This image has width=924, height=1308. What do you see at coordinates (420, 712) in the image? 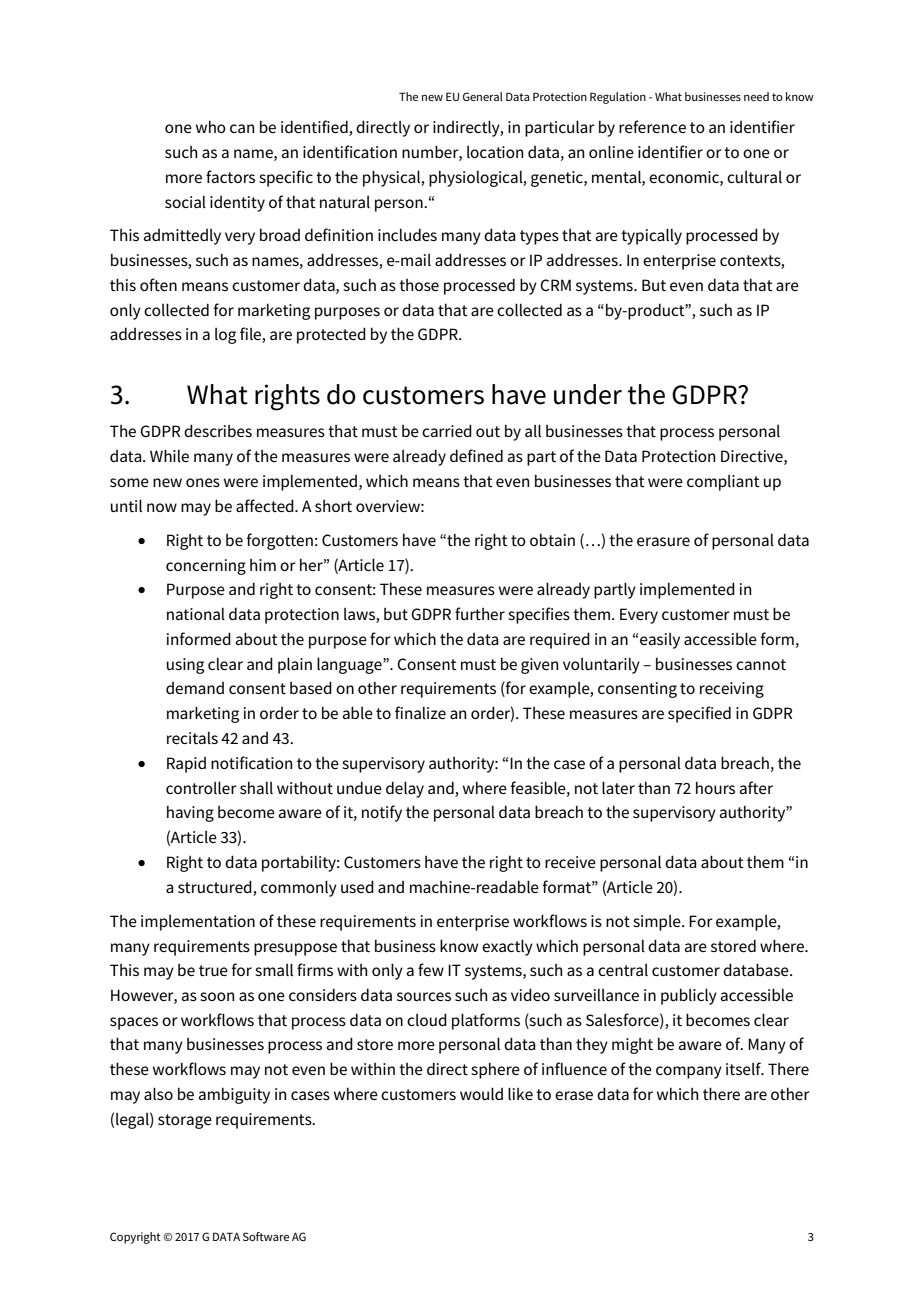
I see `finalize` at bounding box center [420, 712].
